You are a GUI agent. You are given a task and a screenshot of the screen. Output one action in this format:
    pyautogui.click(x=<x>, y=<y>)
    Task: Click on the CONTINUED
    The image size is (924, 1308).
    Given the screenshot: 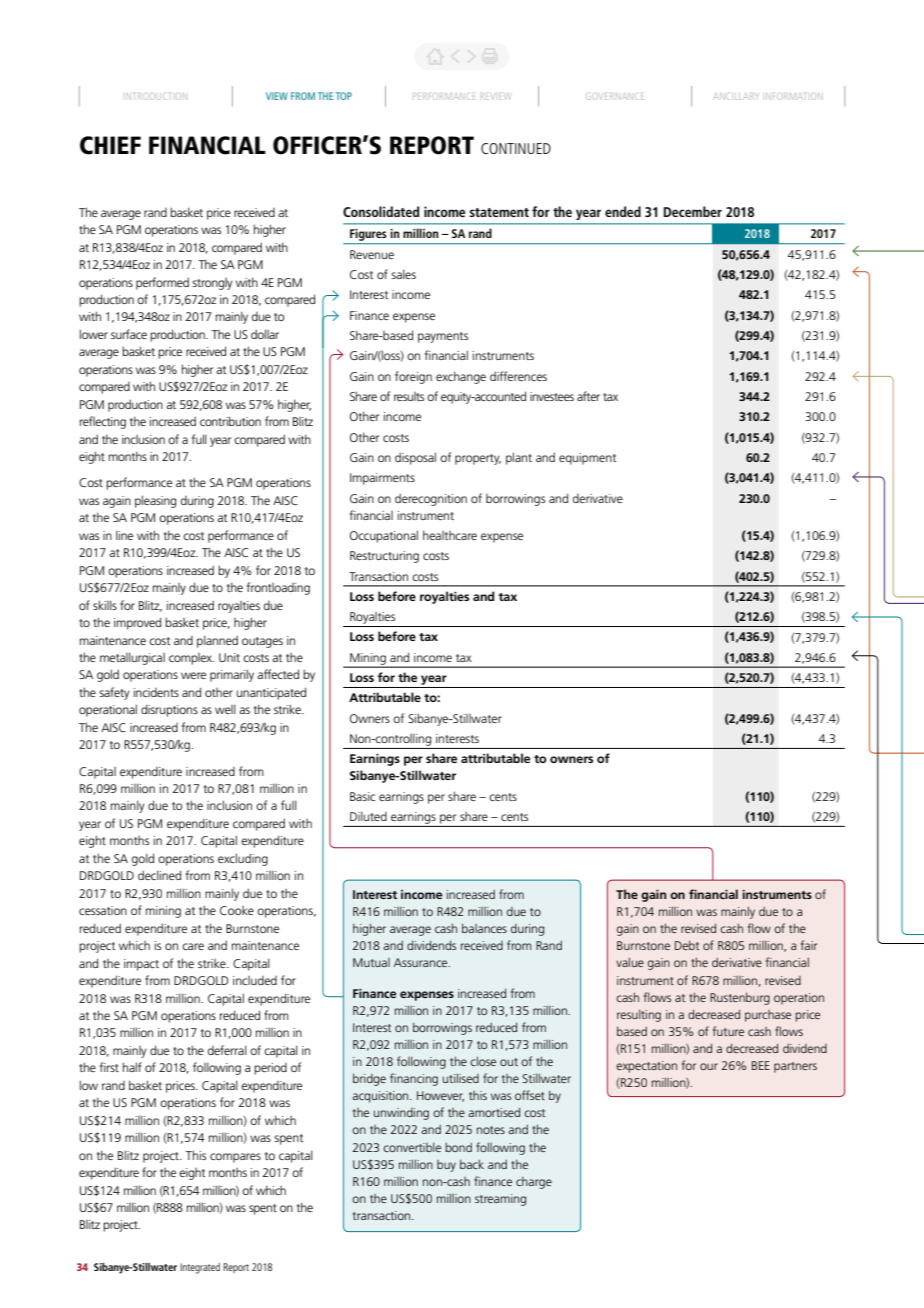 What is the action you would take?
    pyautogui.click(x=516, y=148)
